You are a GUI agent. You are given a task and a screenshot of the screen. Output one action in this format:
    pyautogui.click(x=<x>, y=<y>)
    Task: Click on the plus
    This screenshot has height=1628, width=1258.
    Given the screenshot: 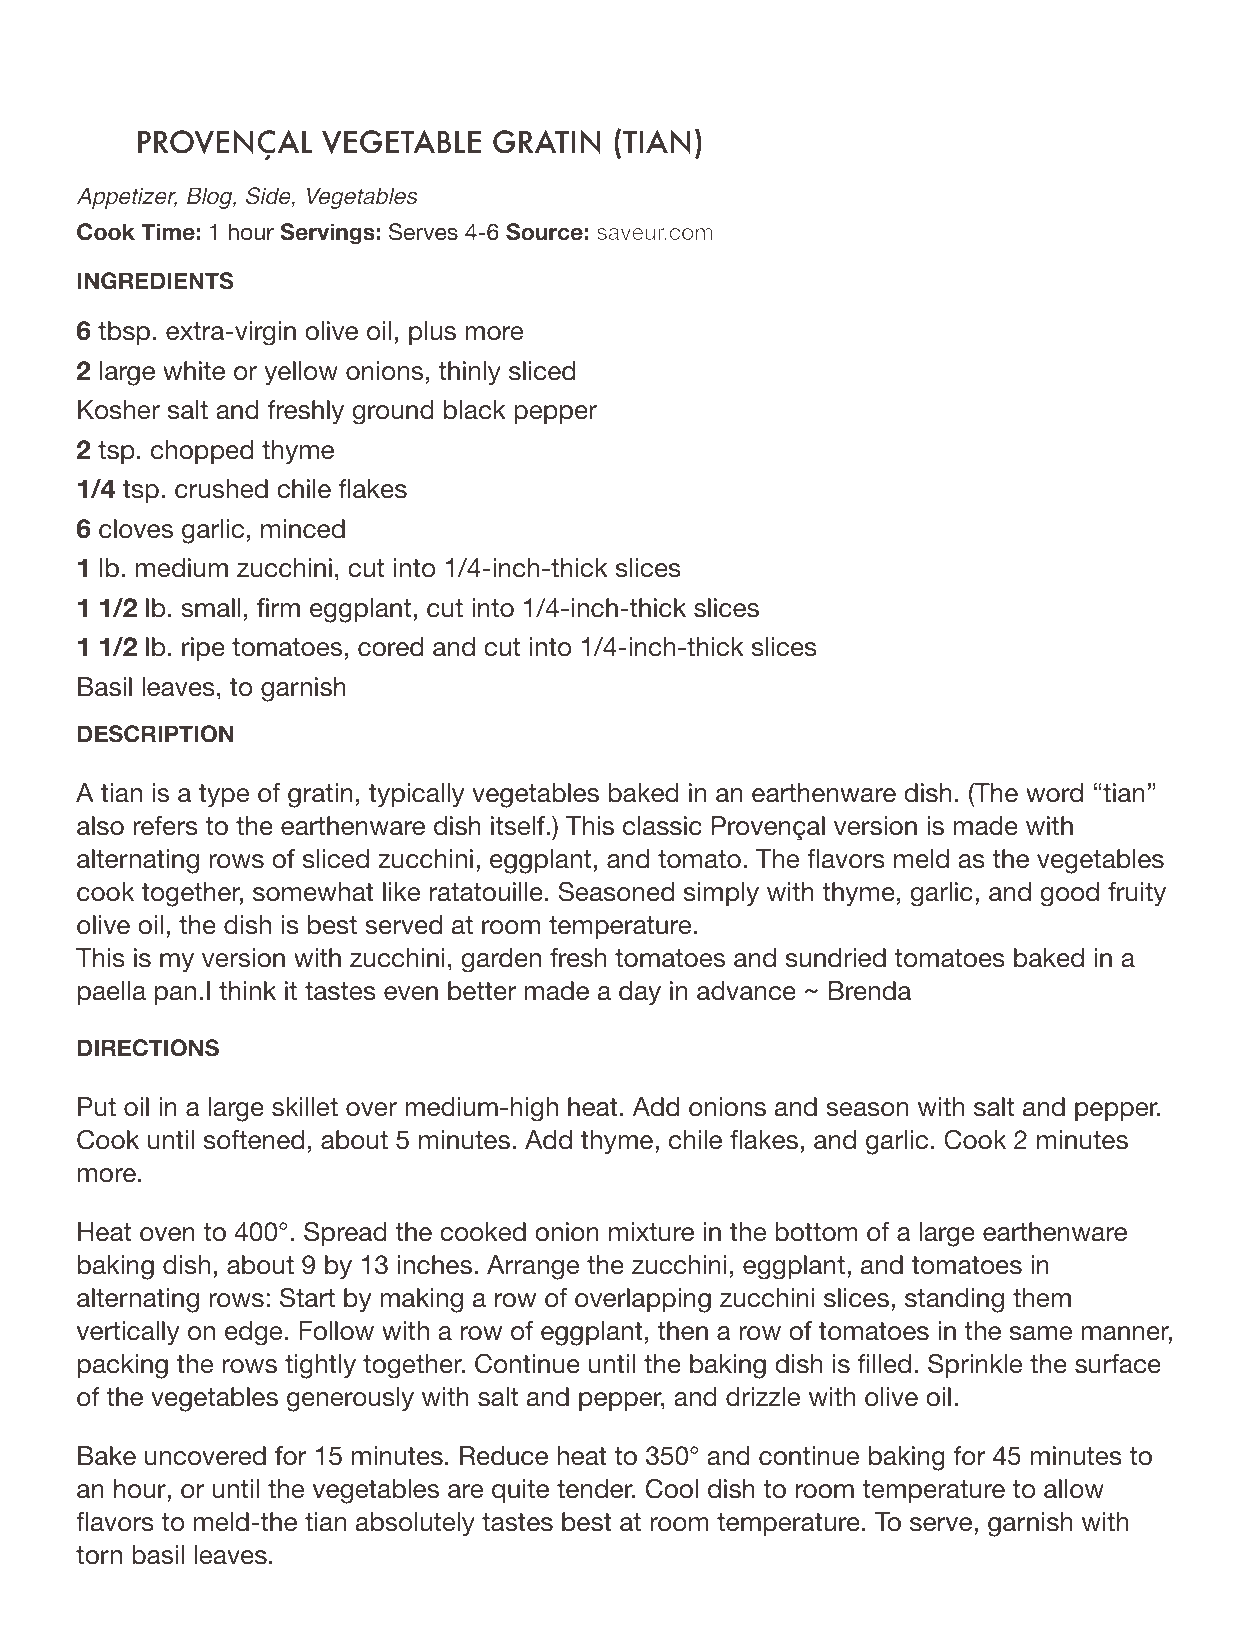 What is the action you would take?
    pyautogui.click(x=432, y=333)
